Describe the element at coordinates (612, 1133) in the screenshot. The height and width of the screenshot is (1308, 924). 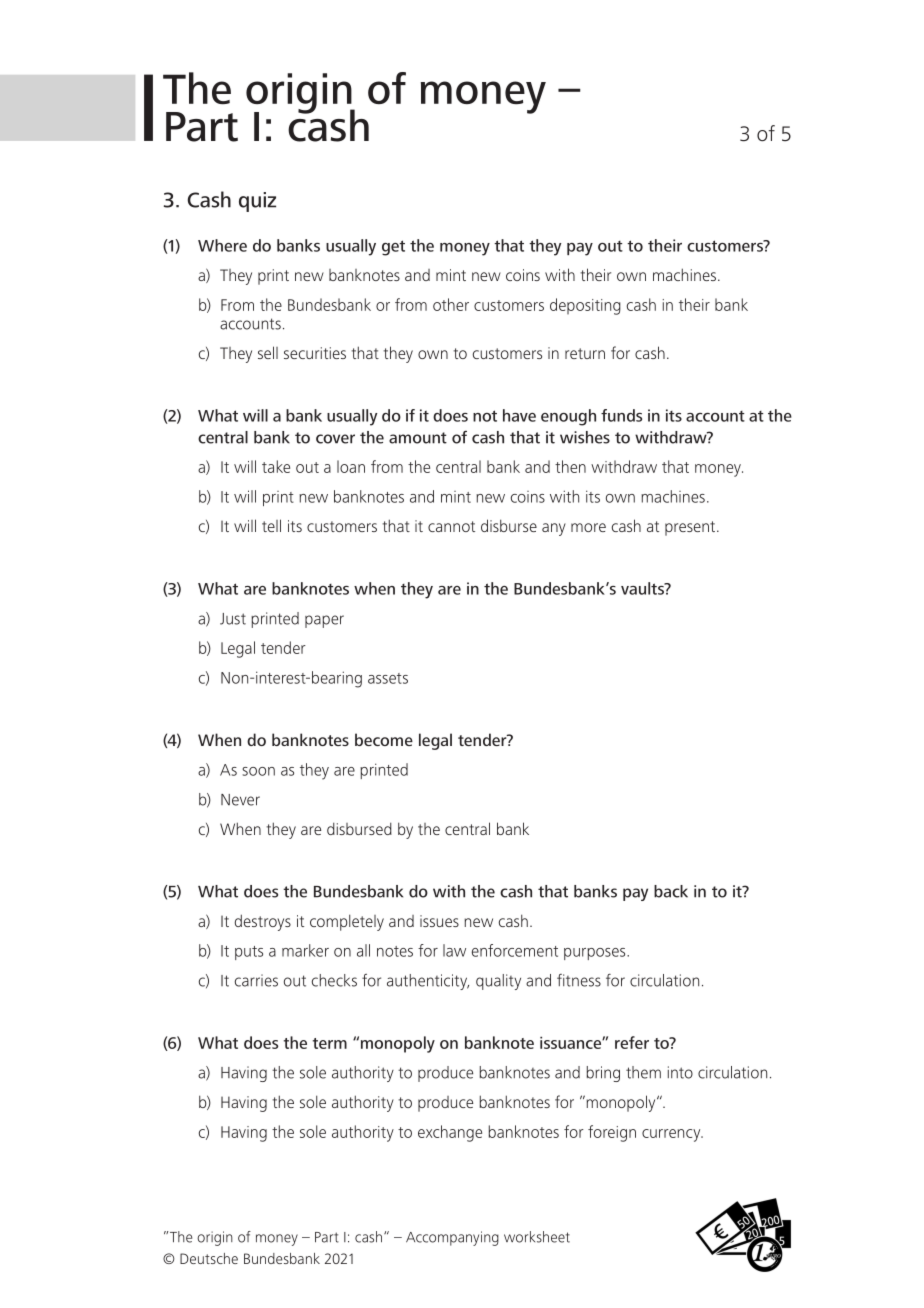
I see `foreign` at that location.
